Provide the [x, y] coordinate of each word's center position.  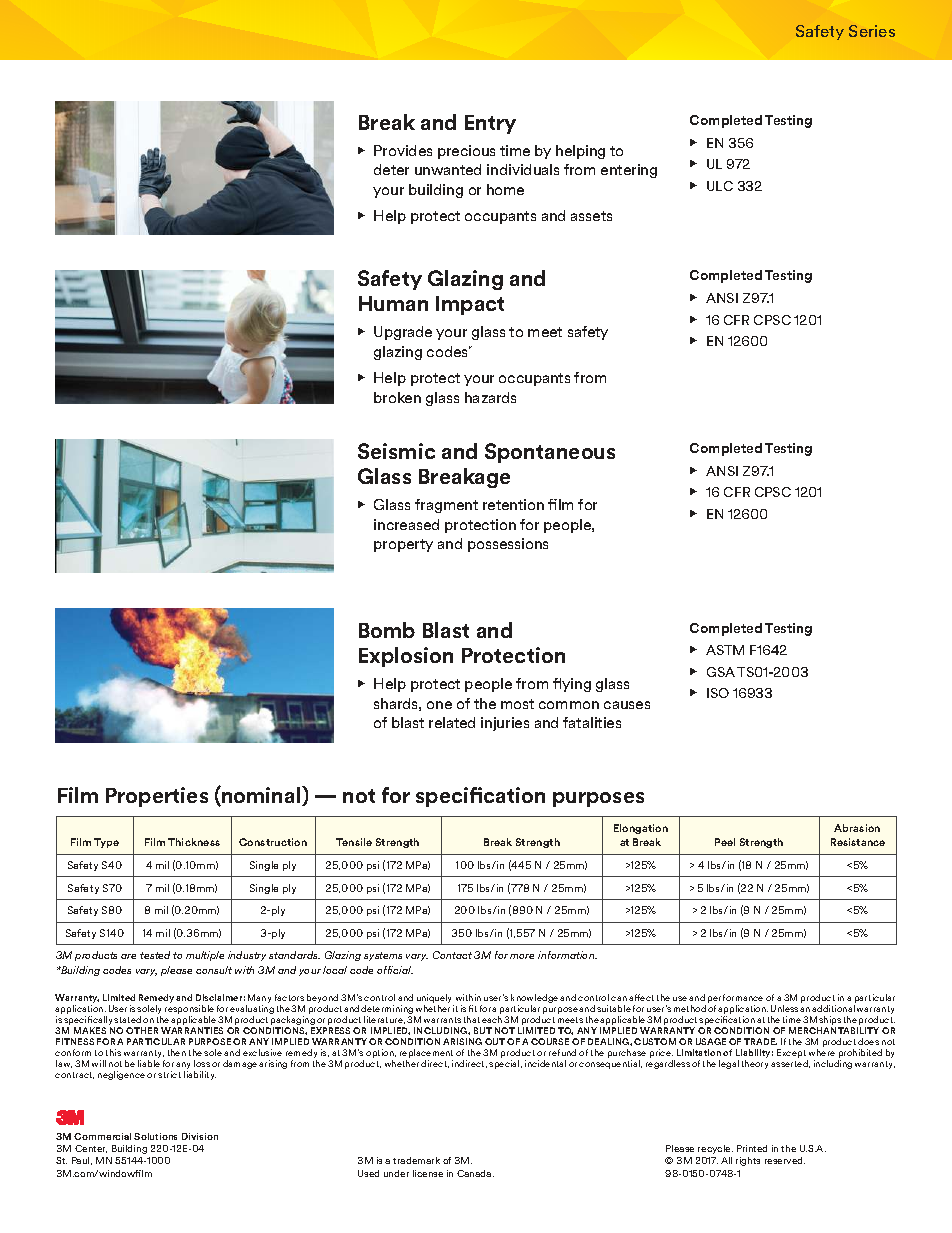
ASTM [725, 650]
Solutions [155, 1136]
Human [393, 303]
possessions [508, 545]
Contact [452, 955]
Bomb [387, 630]
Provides [403, 150]
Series [872, 31]
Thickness [194, 842]
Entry [490, 124]
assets [591, 216]
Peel [725, 842]
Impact [470, 305]
